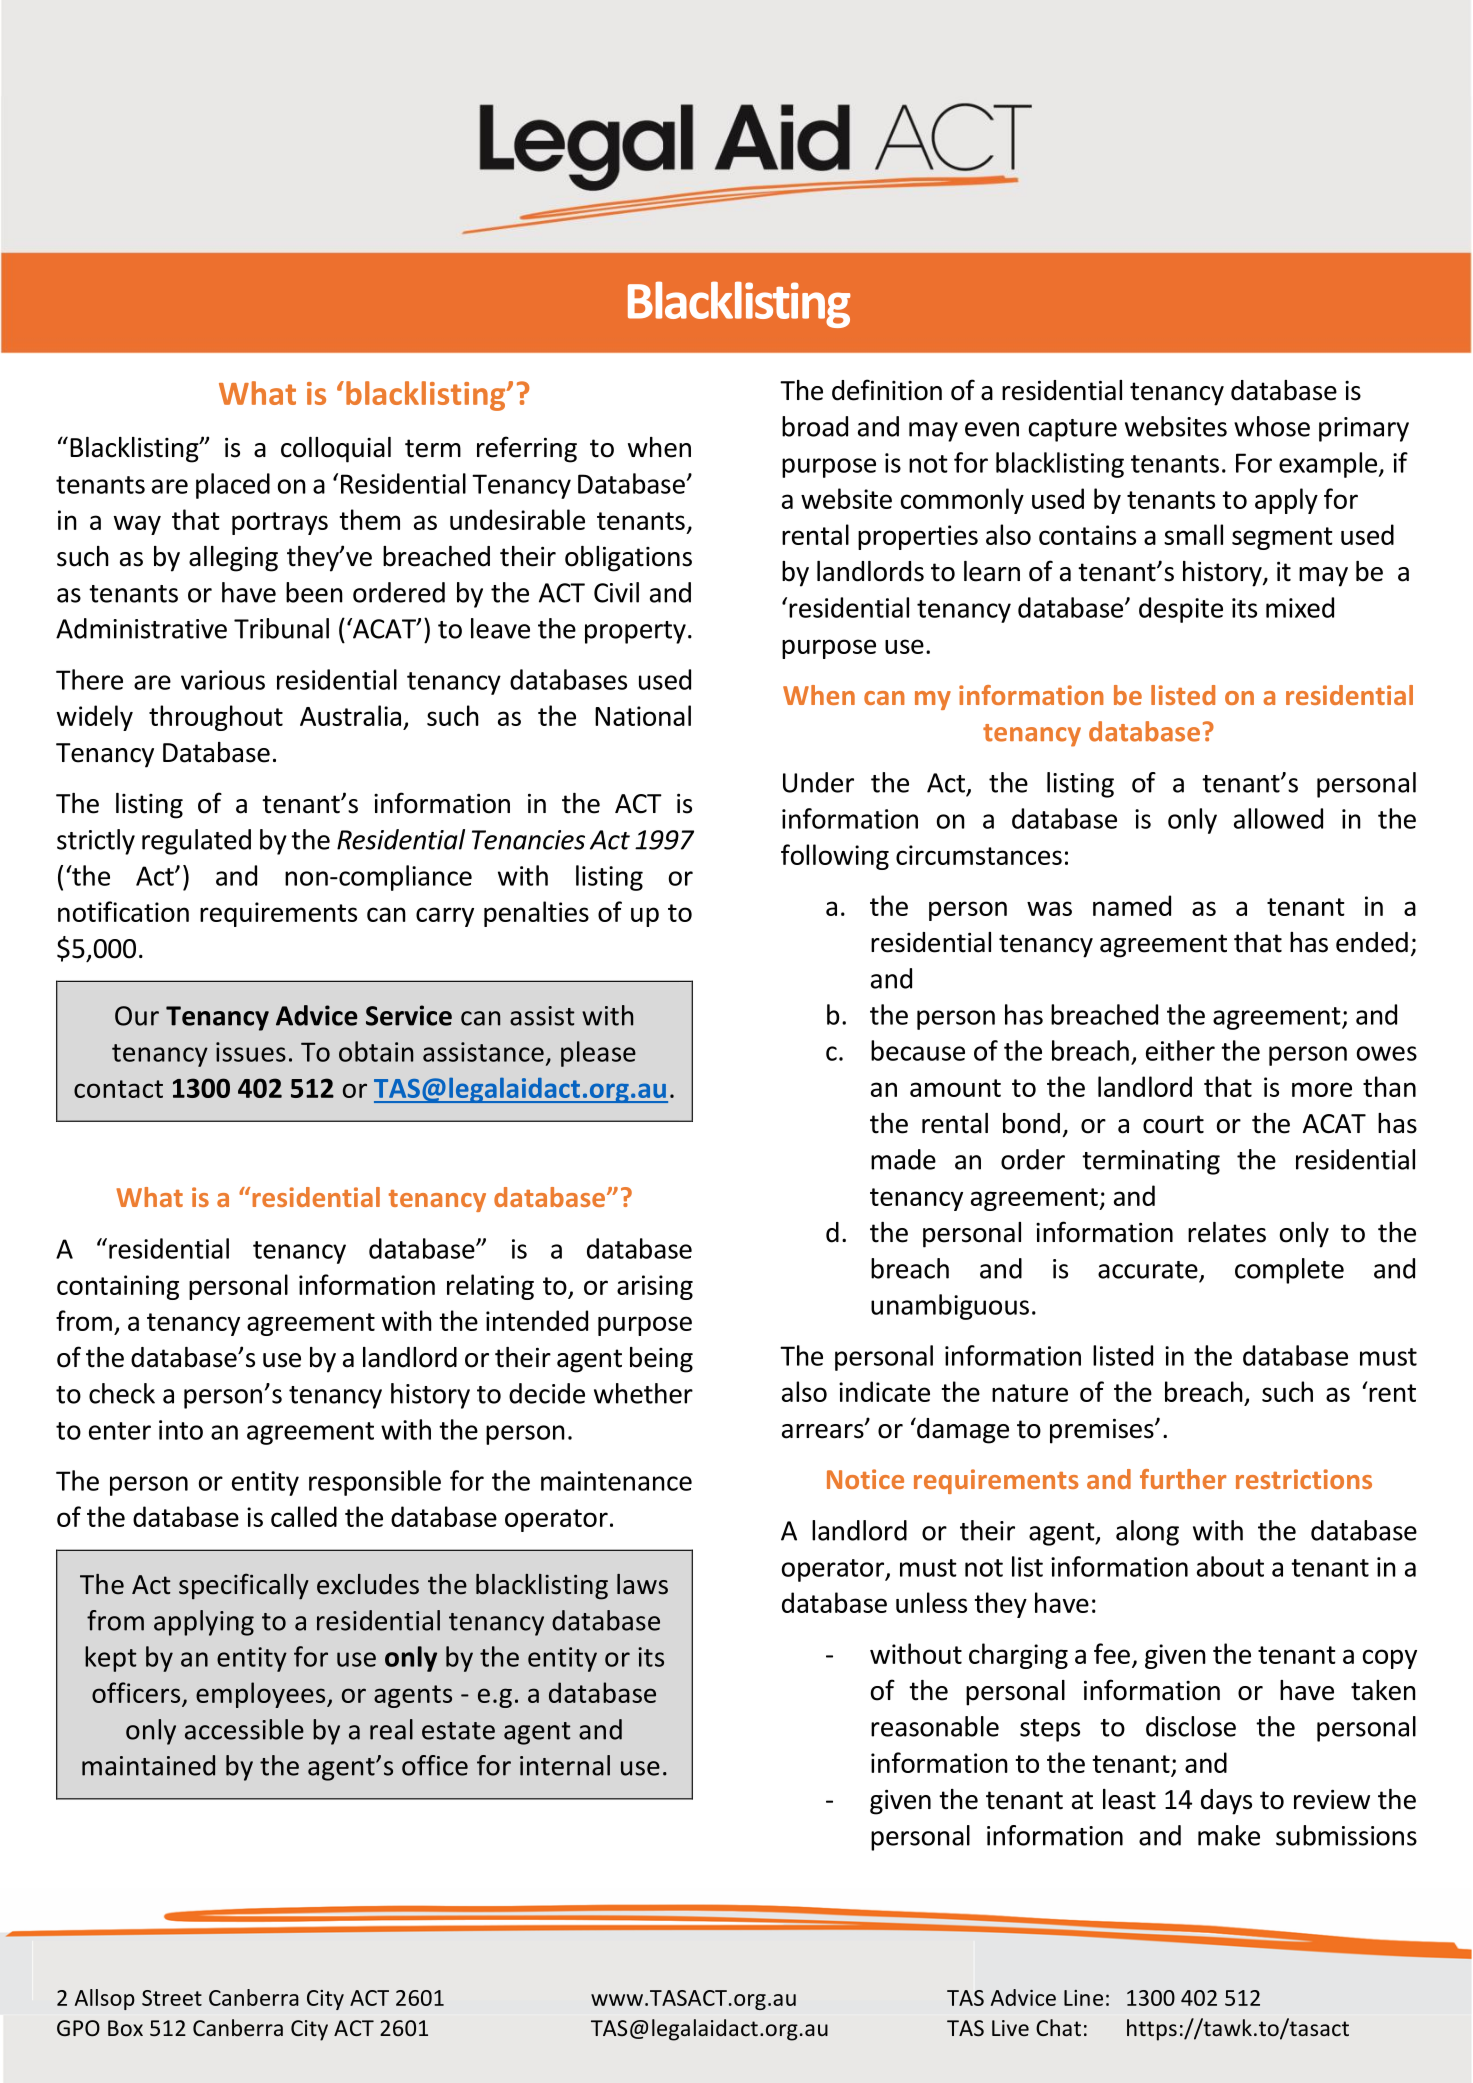  I want to click on whose, so click(1272, 426).
